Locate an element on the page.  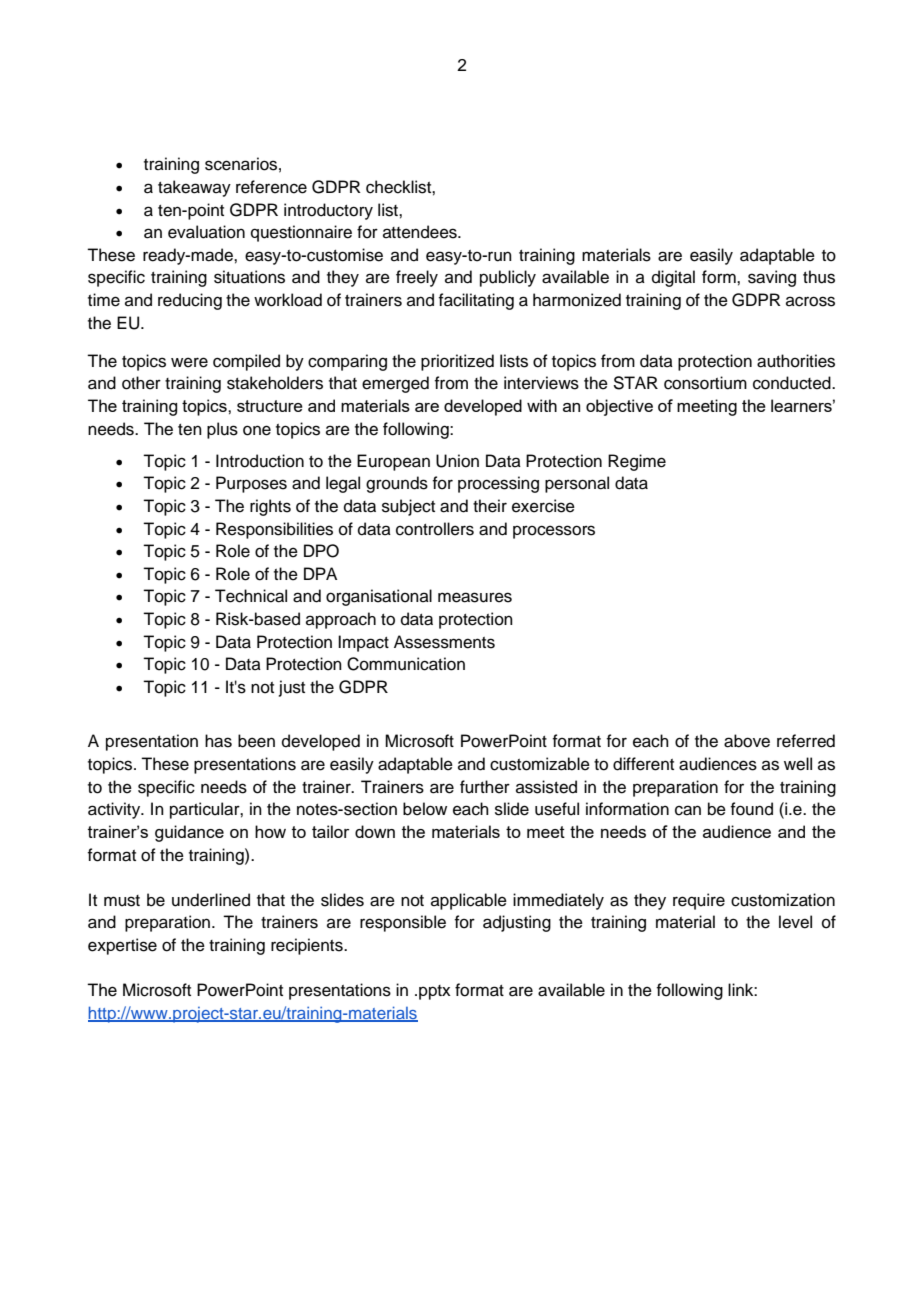
Technical is located at coordinates (251, 596).
